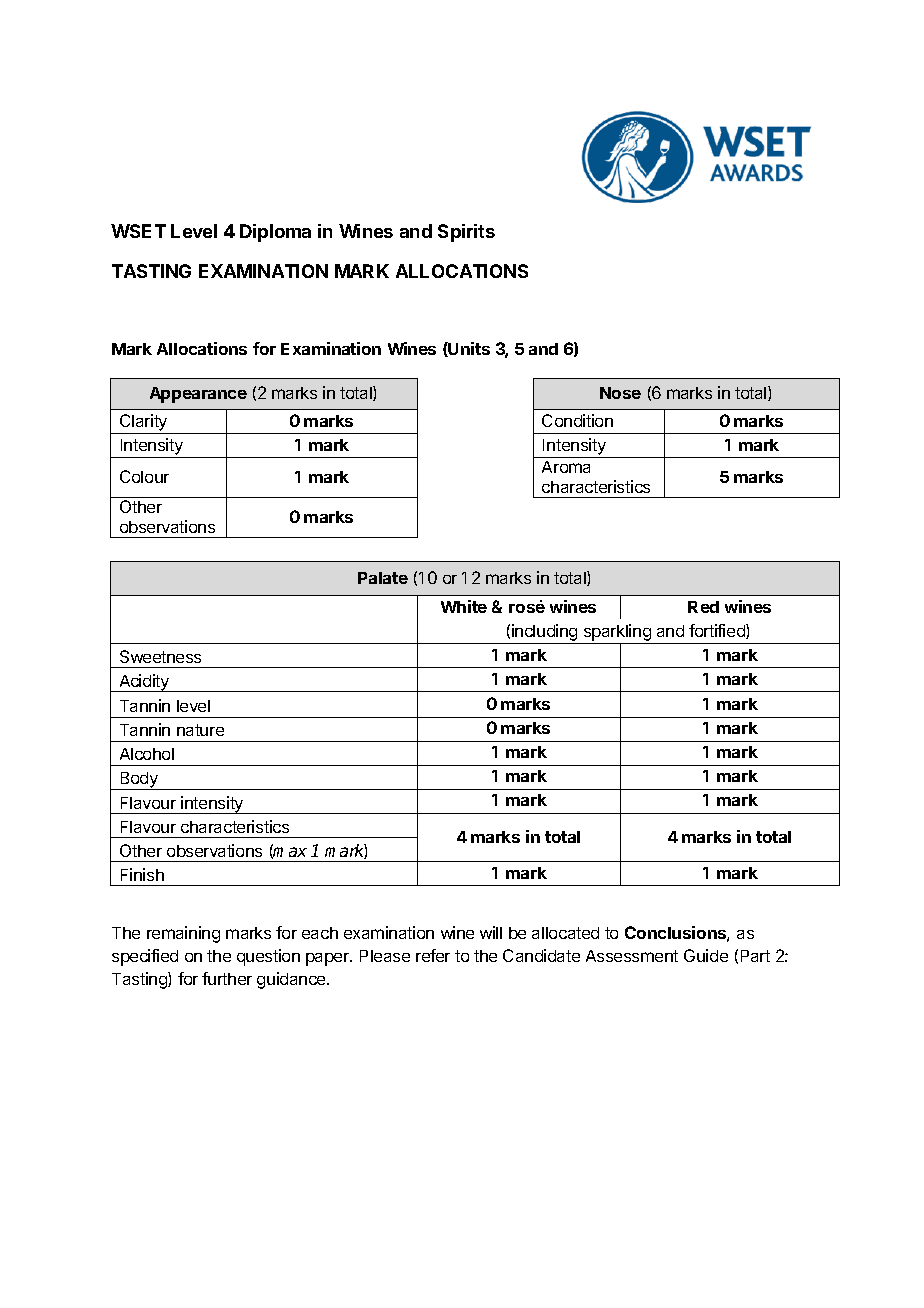 The height and width of the page is (1308, 924). What do you see at coordinates (620, 393) in the page?
I see `Nose` at bounding box center [620, 393].
